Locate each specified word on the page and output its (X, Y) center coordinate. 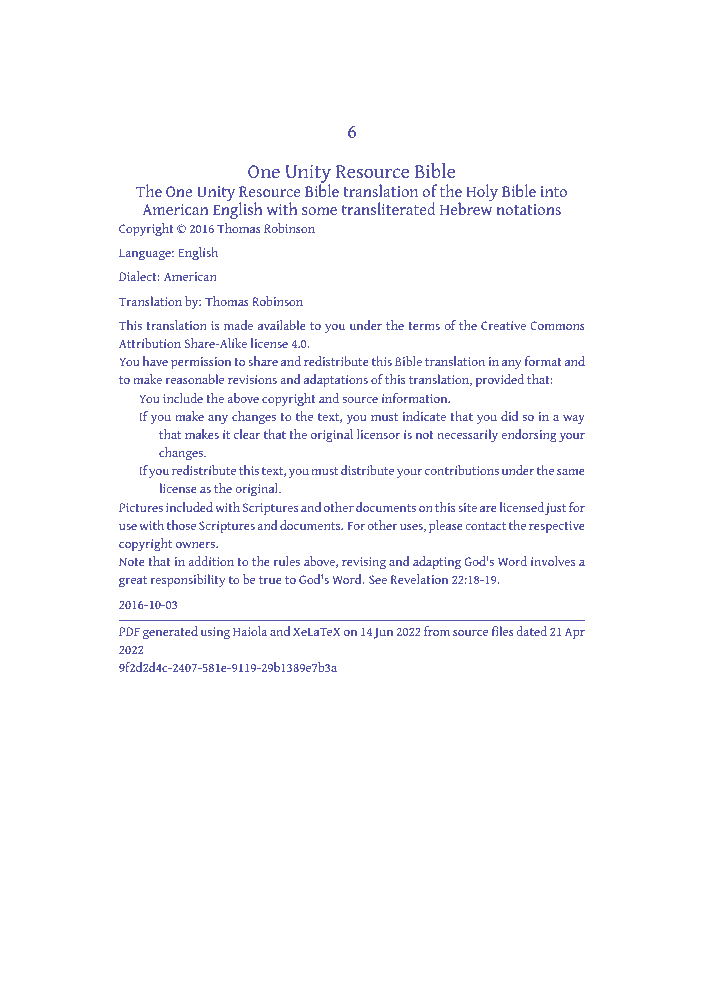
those (181, 525)
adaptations (336, 380)
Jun (383, 633)
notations (528, 209)
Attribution (150, 343)
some (319, 211)
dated (532, 631)
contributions (462, 470)
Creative (503, 325)
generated (170, 633)
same (571, 471)
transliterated (389, 208)
